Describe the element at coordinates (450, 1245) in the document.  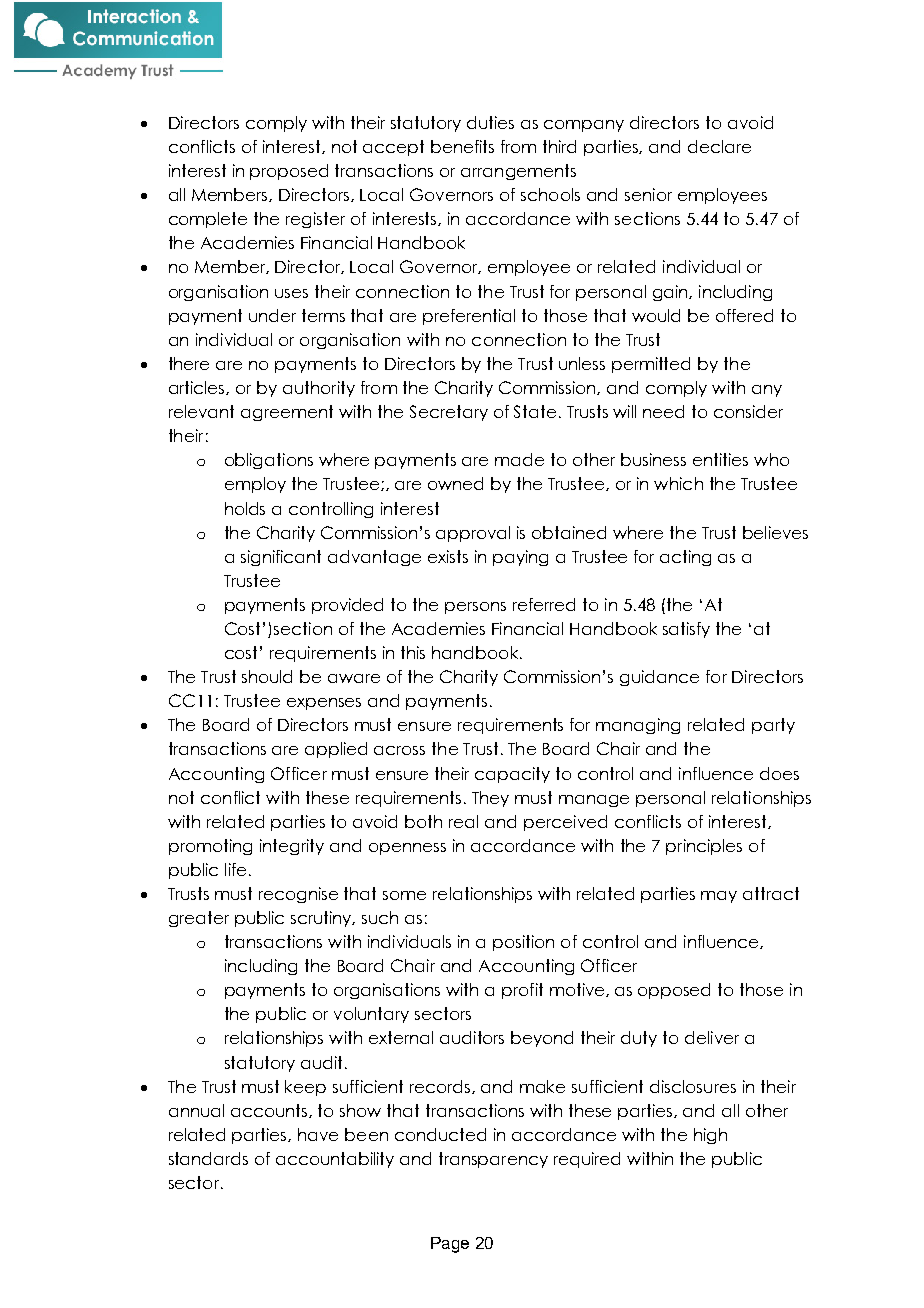
I see `Page` at that location.
